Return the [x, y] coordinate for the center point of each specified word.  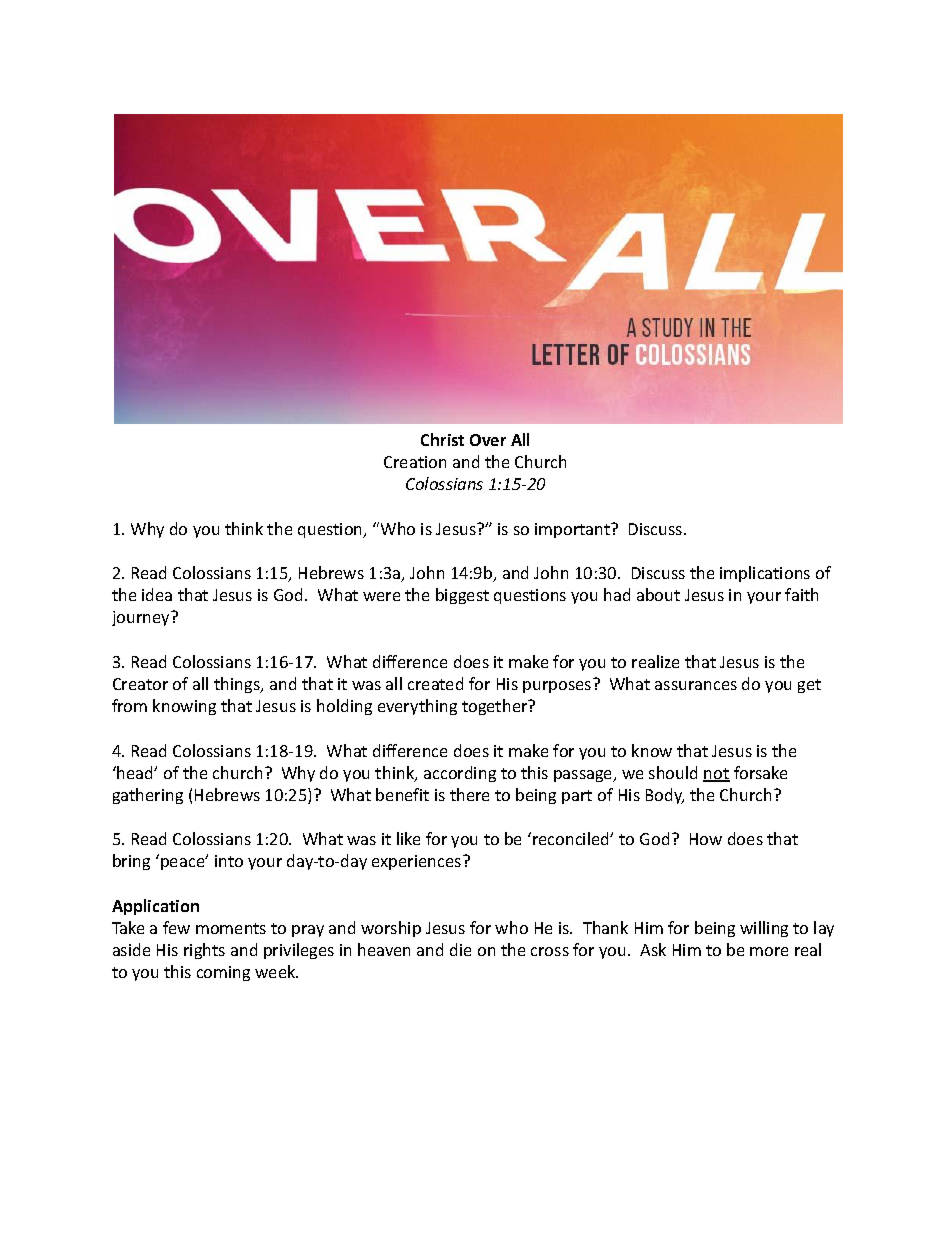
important [574, 530]
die [460, 949]
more [769, 951]
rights [204, 951]
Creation [415, 462]
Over [488, 440]
